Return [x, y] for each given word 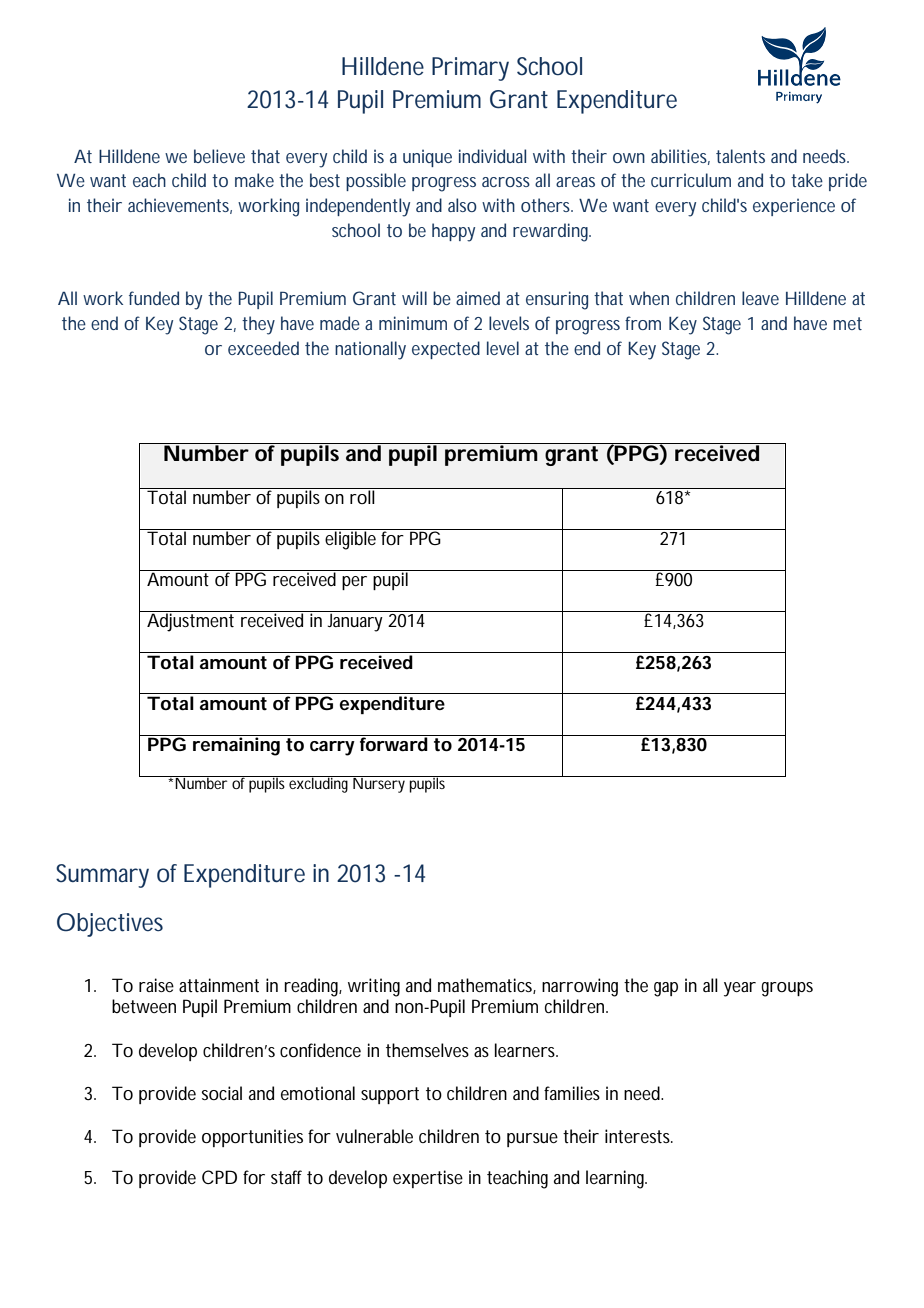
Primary [470, 69]
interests [639, 1136]
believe [219, 156]
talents [740, 156]
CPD [219, 1177]
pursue [532, 1140]
